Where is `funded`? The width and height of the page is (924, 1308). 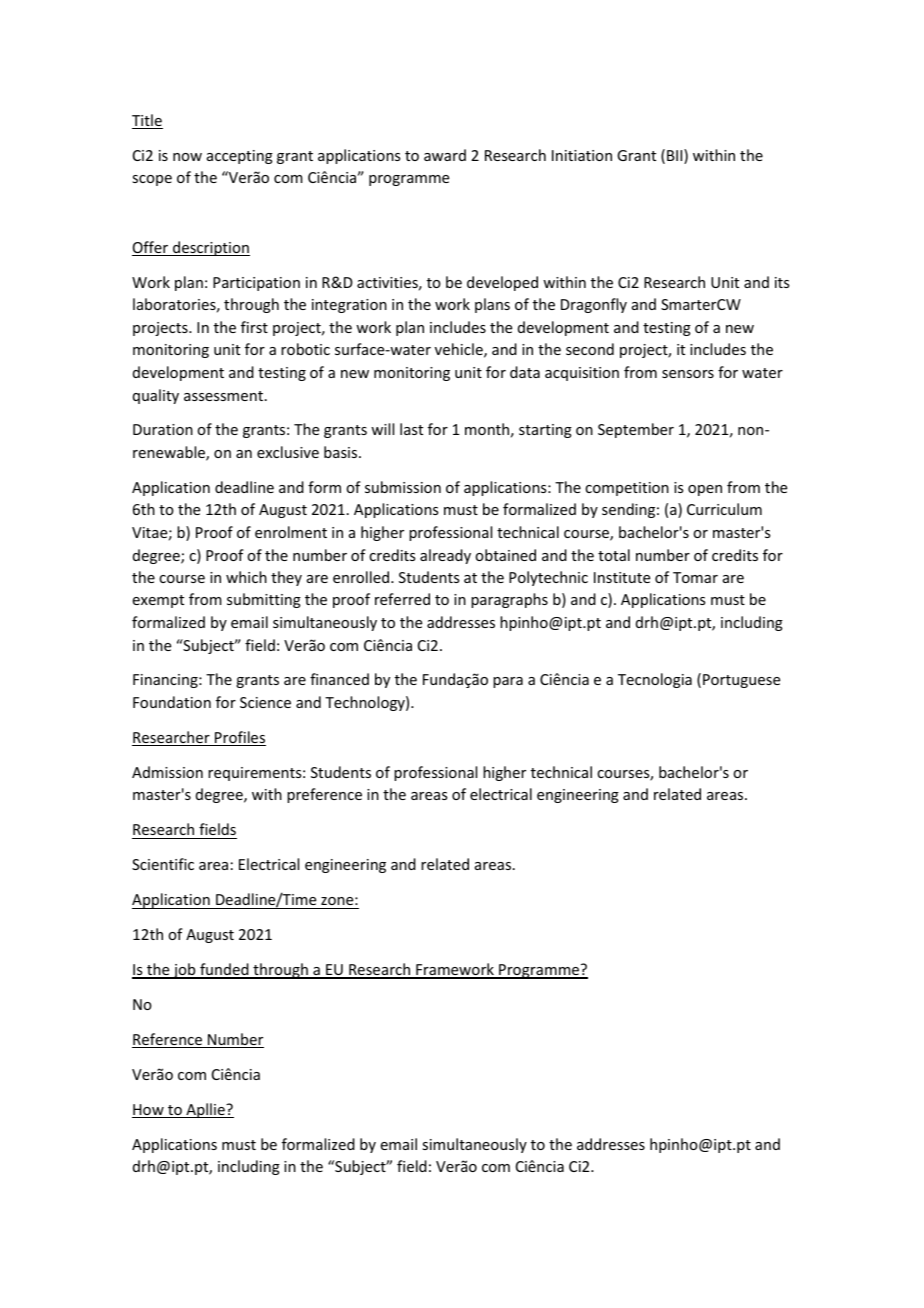 funded is located at coordinates (224, 970).
